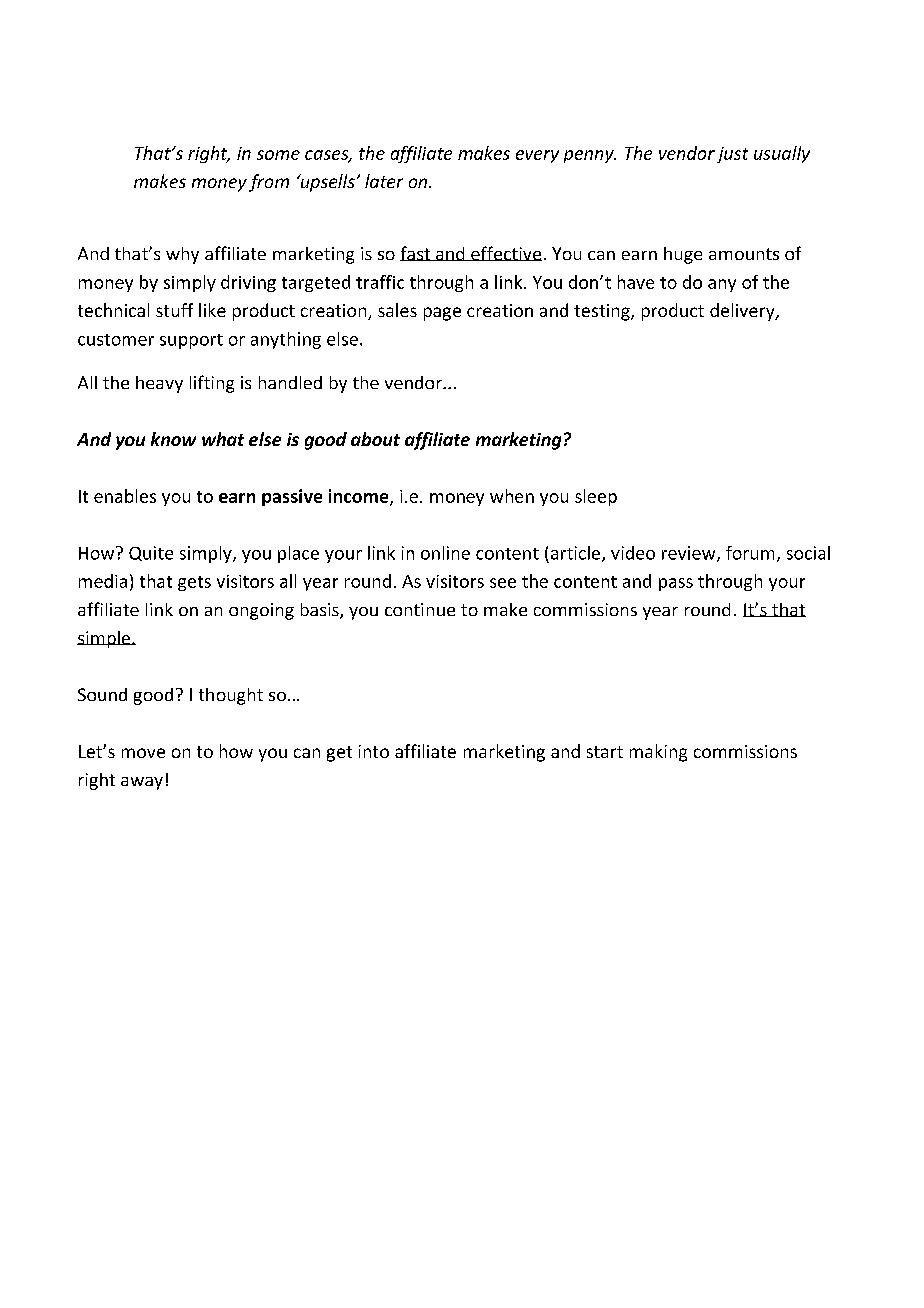 The image size is (924, 1308). I want to click on just, so click(732, 155).
